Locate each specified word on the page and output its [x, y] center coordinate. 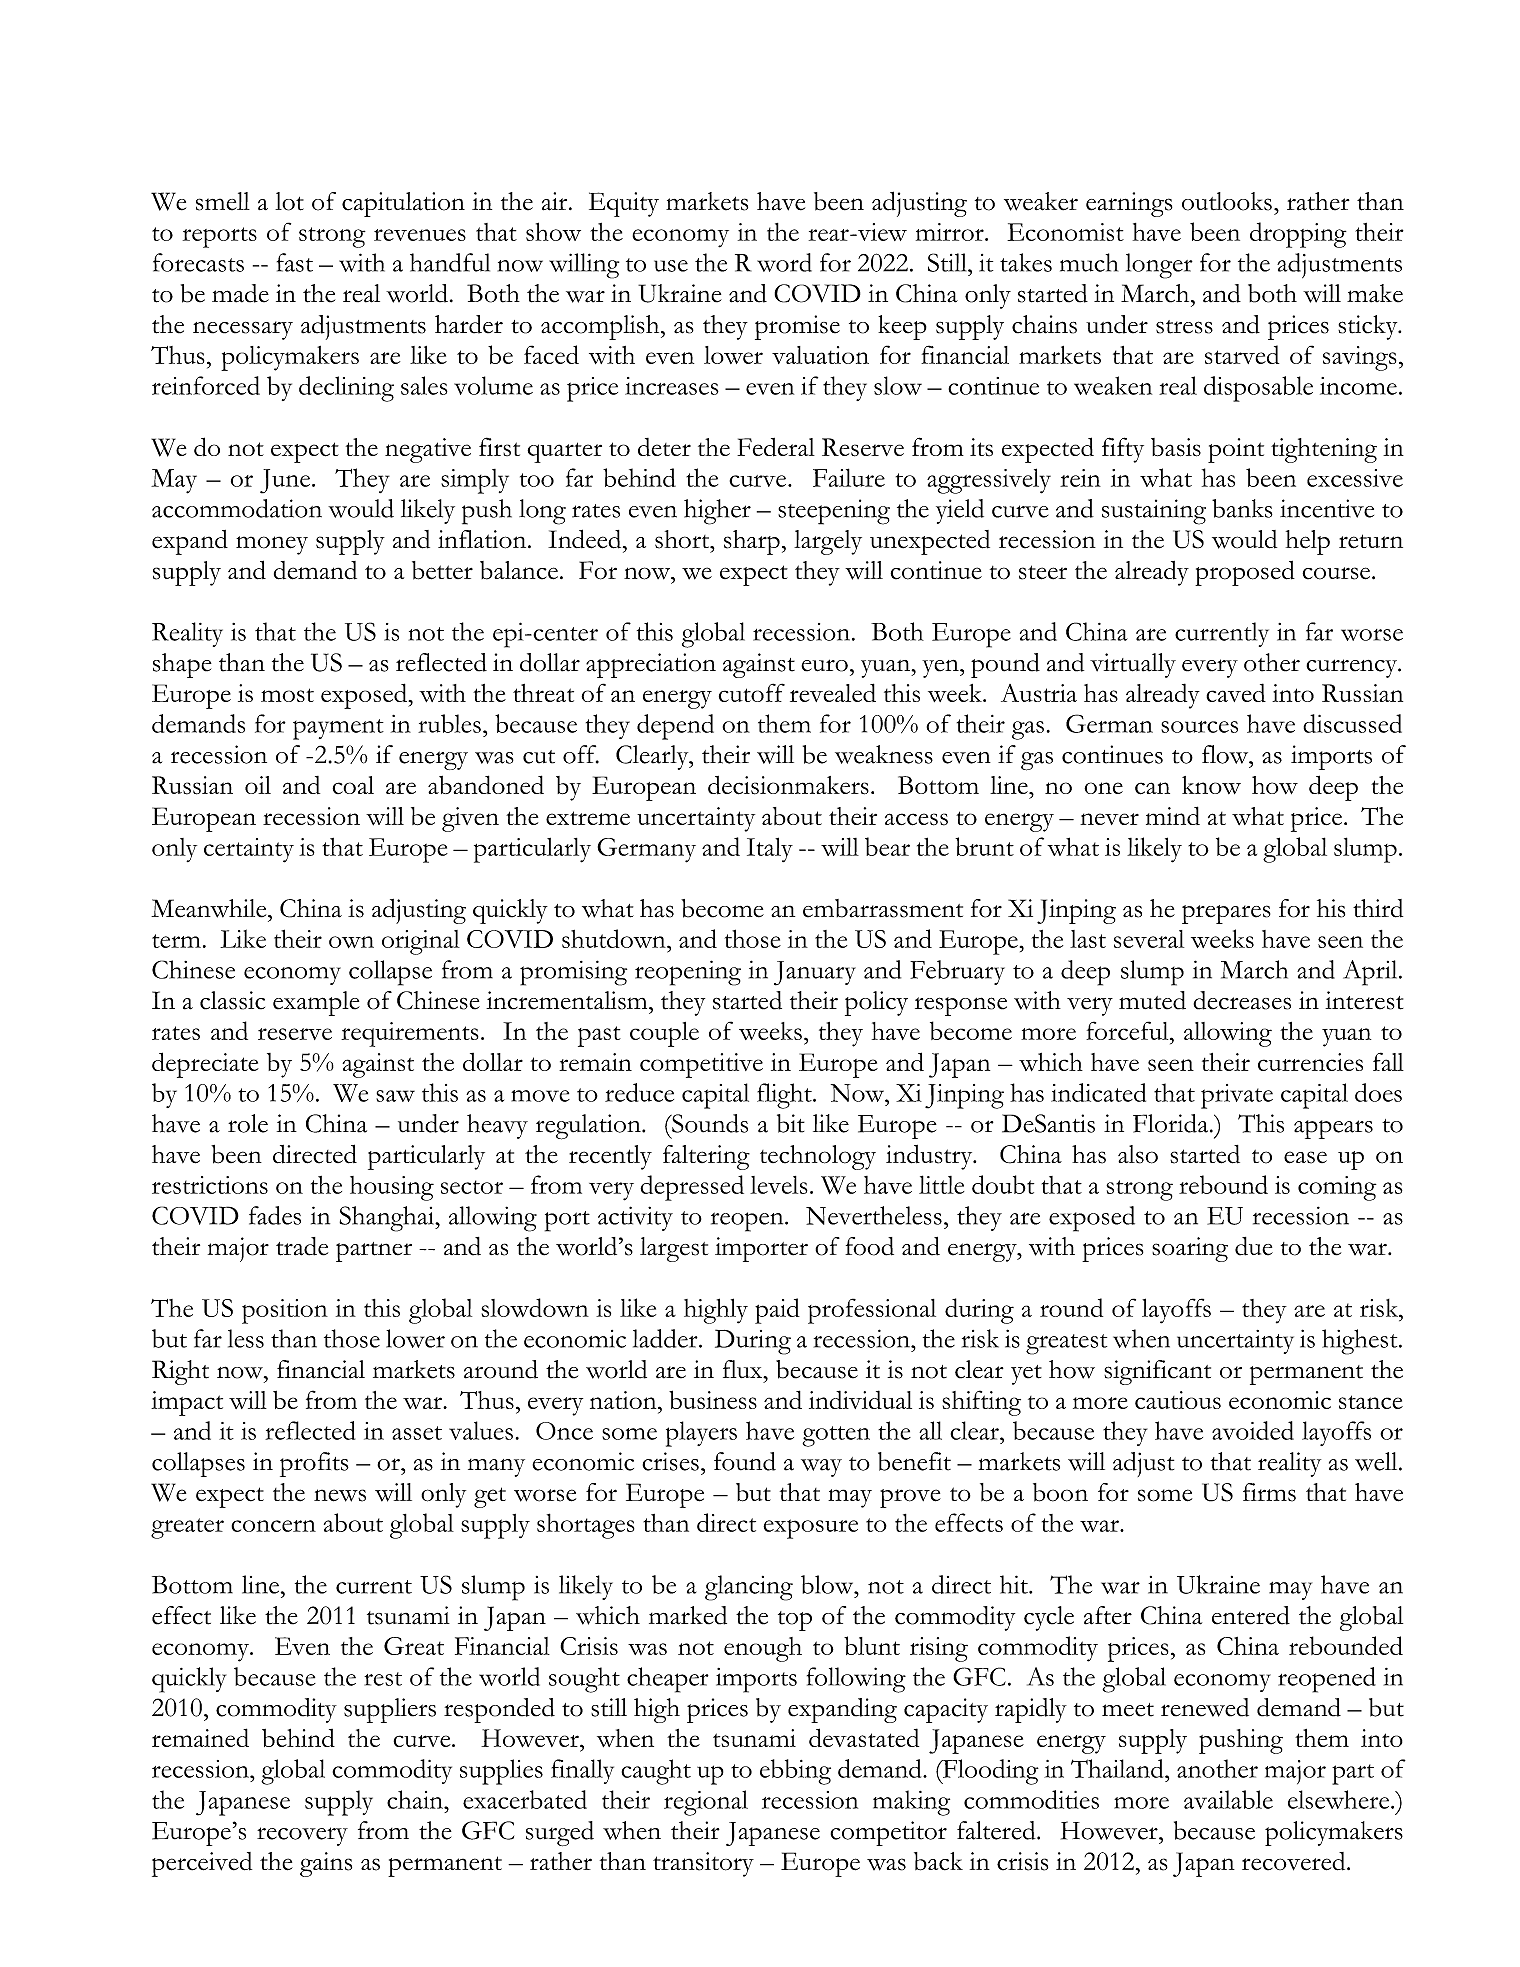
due [1254, 1246]
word [784, 262]
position [285, 1311]
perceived [202, 1864]
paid [777, 1311]
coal [353, 785]
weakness [884, 754]
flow [1226, 754]
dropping [1298, 235]
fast [295, 262]
